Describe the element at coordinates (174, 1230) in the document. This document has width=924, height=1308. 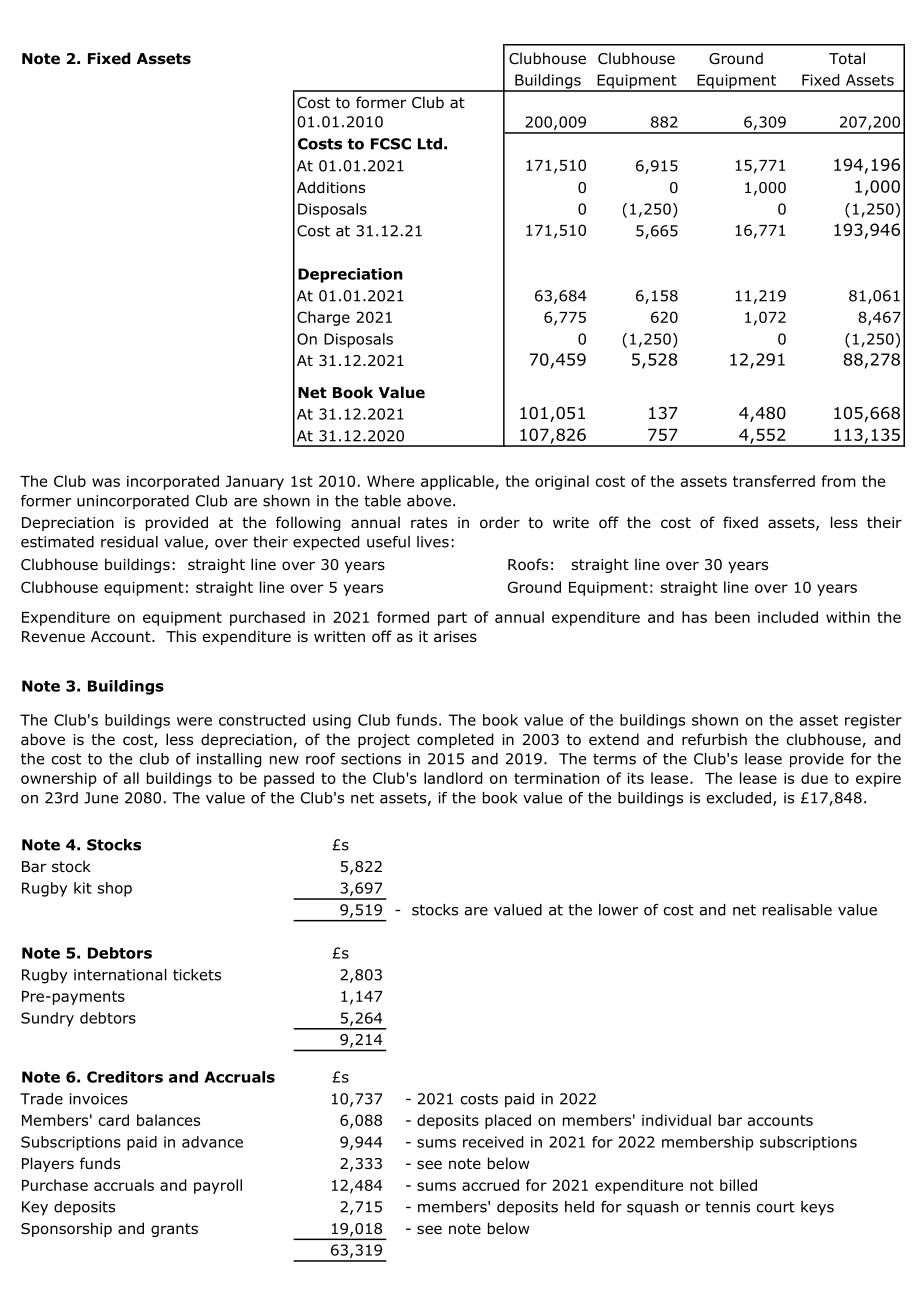
I see `grants` at that location.
